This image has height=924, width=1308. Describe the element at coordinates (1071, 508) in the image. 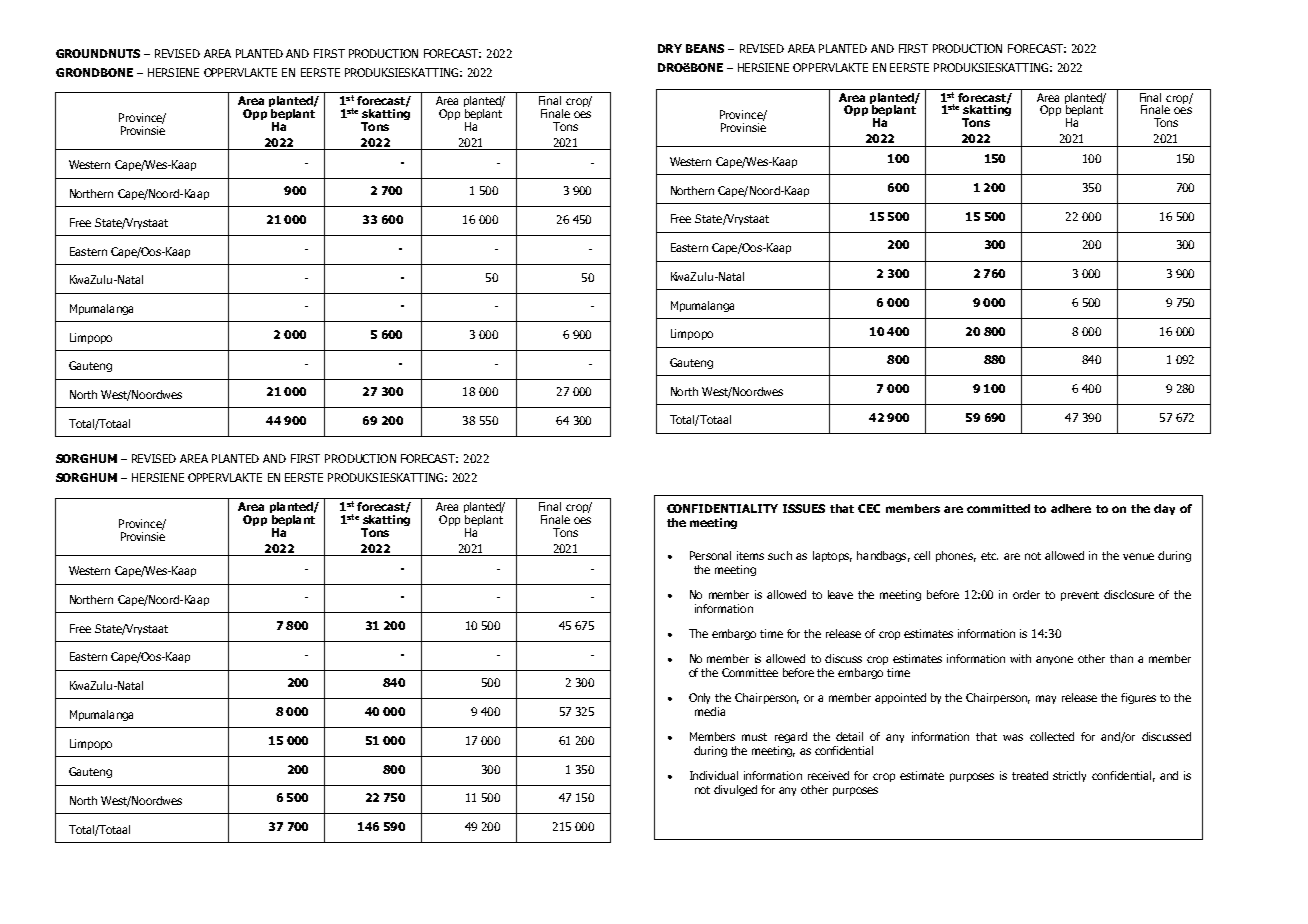

I see `adhere` at that location.
